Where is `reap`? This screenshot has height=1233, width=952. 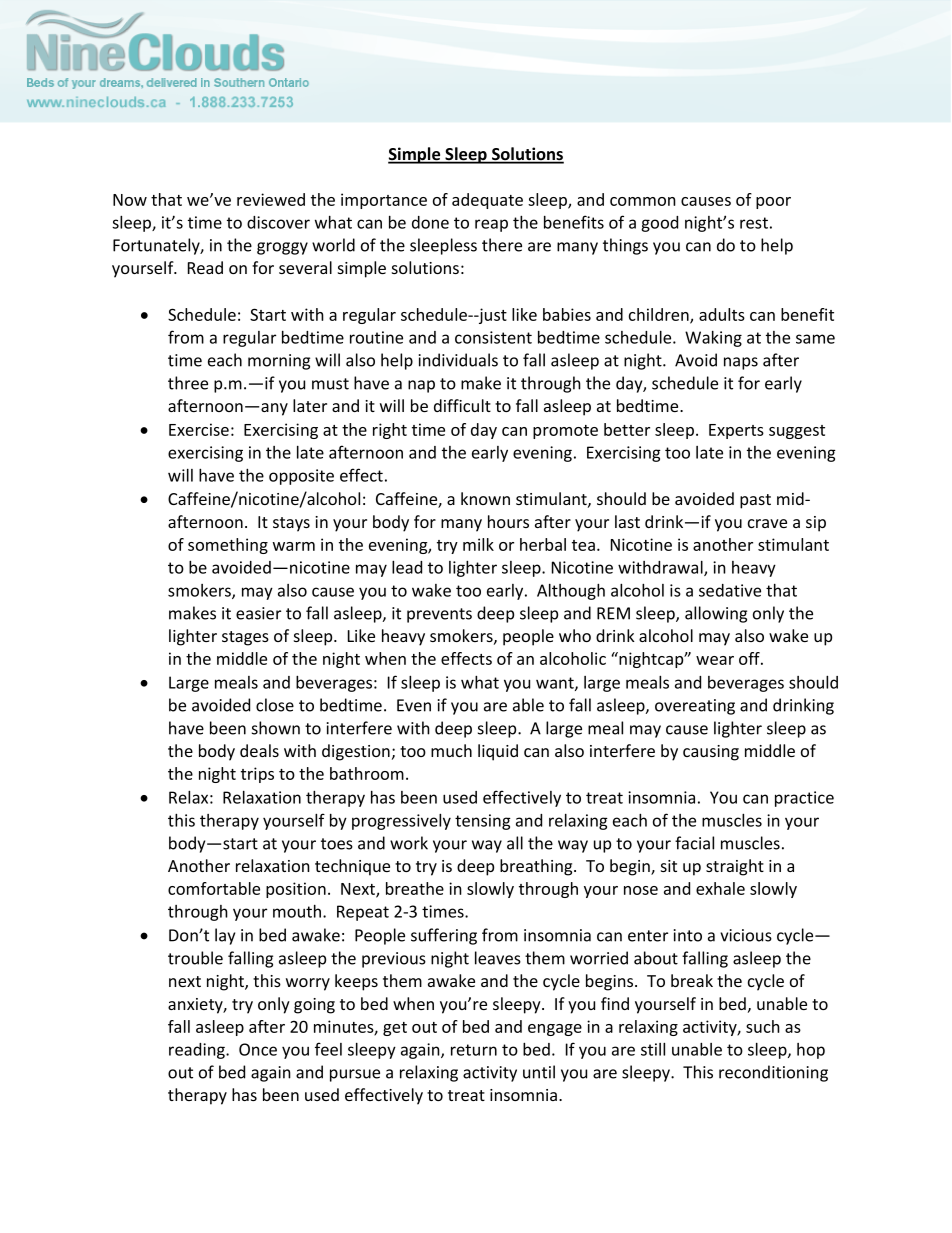
reap is located at coordinates (491, 225).
